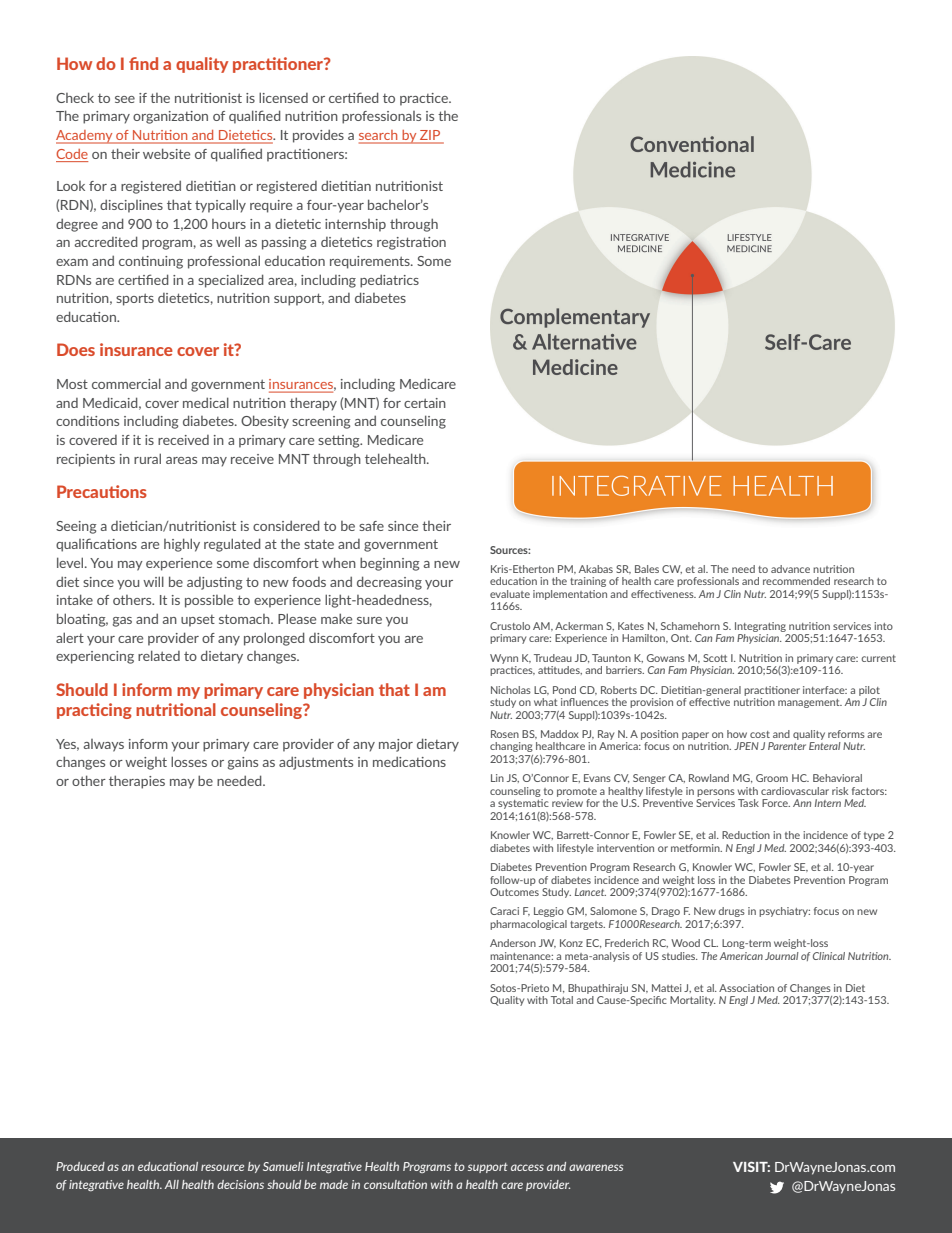 The image size is (952, 1233). Describe the element at coordinates (527, 1167) in the screenshot. I see `access` at that location.
